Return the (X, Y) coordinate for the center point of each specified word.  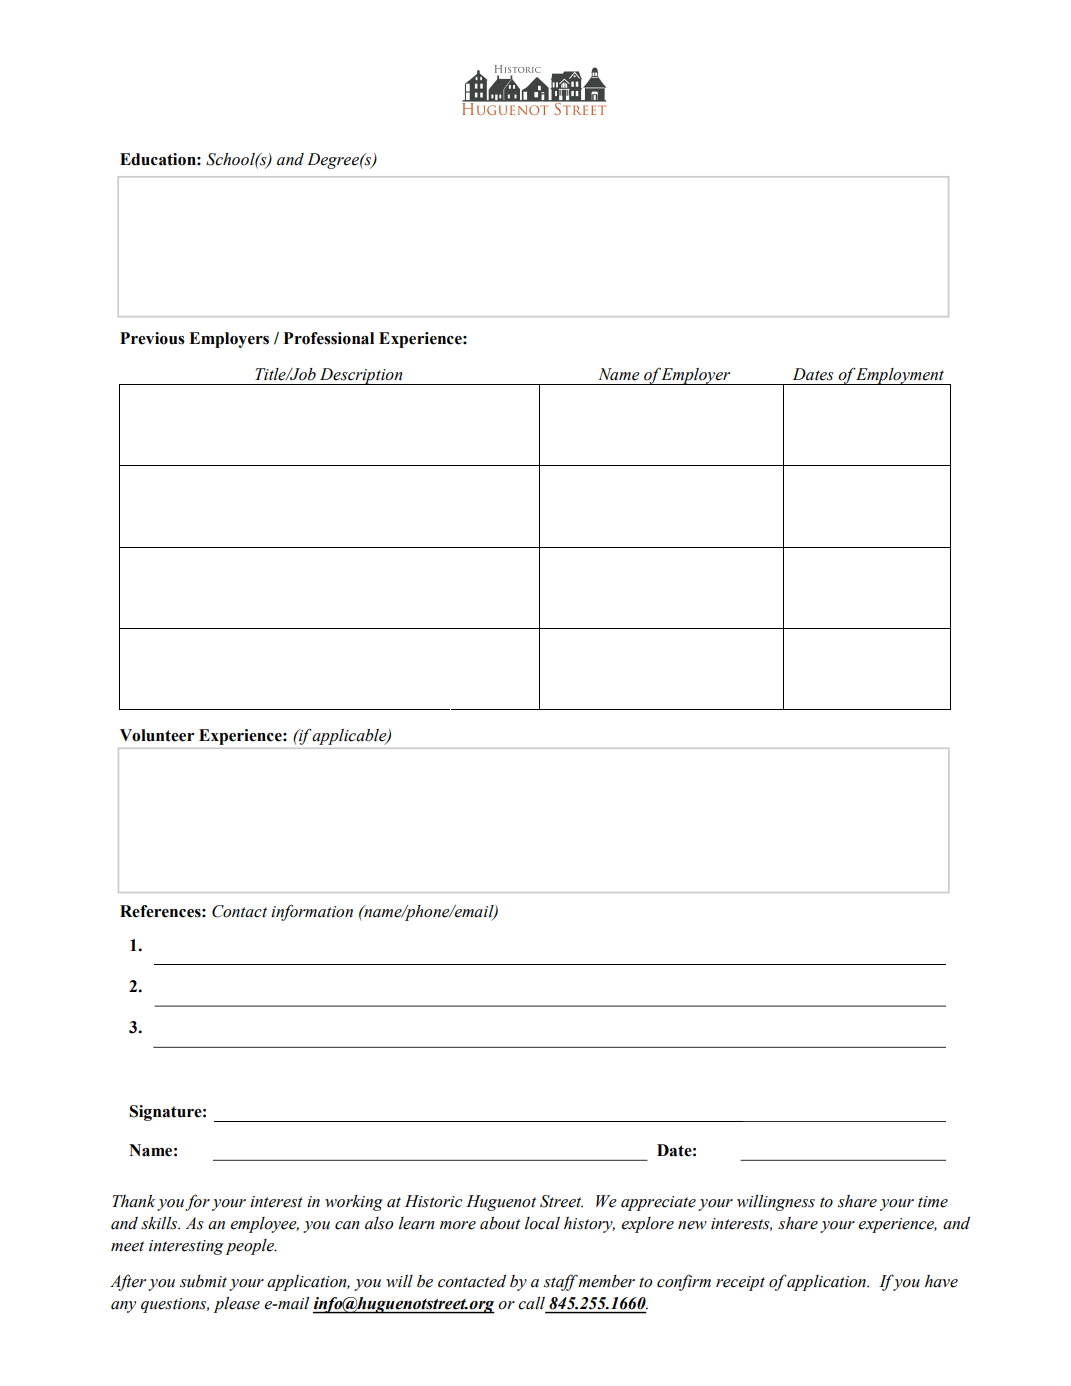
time (933, 1202)
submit (203, 1281)
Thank (133, 1201)
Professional (329, 338)
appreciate (658, 1203)
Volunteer (157, 735)
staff (561, 1282)
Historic (433, 1201)
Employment (901, 376)
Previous (152, 338)
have (941, 1281)
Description (361, 376)
